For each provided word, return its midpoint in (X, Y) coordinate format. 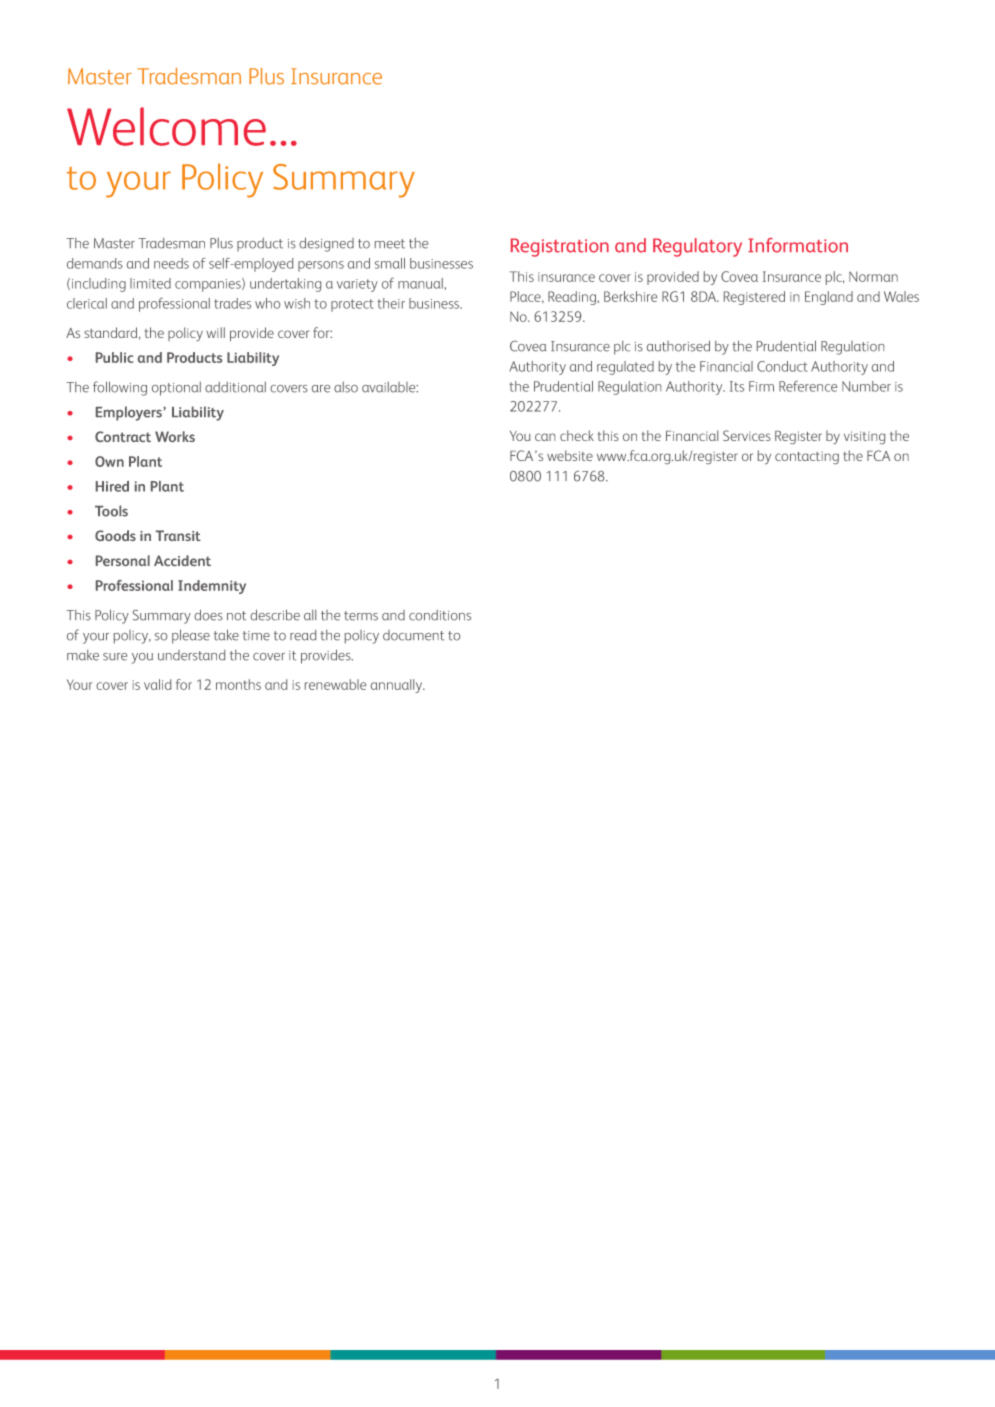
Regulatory (697, 247)
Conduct (782, 366)
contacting (807, 457)
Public (114, 357)
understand (191, 655)
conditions (440, 615)
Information (798, 245)
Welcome (166, 126)
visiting (864, 437)
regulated (625, 368)
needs (171, 263)
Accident (182, 560)
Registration (560, 247)
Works (175, 436)
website (570, 455)
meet (390, 244)
